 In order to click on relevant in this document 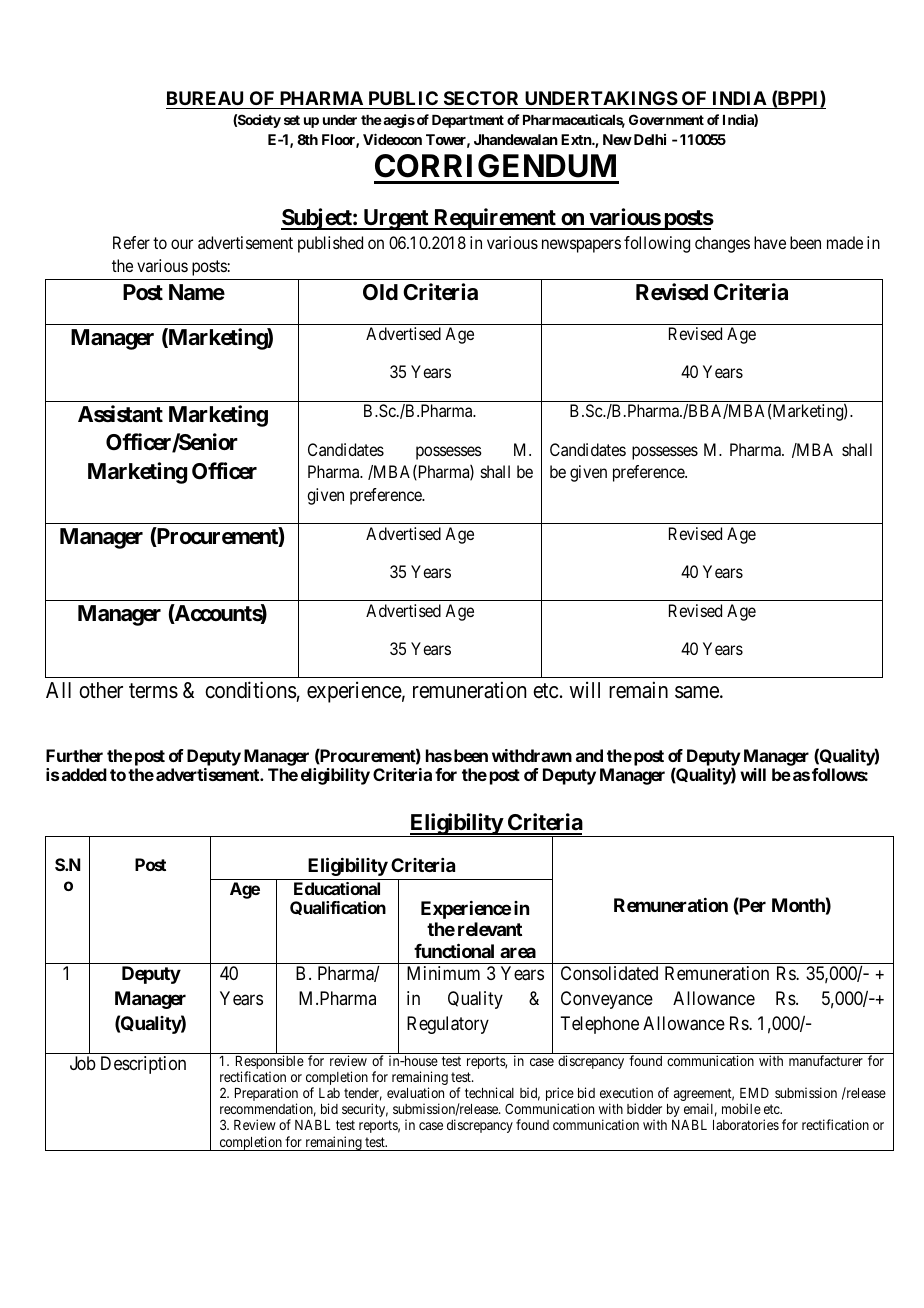, I will do `click(490, 929)`.
